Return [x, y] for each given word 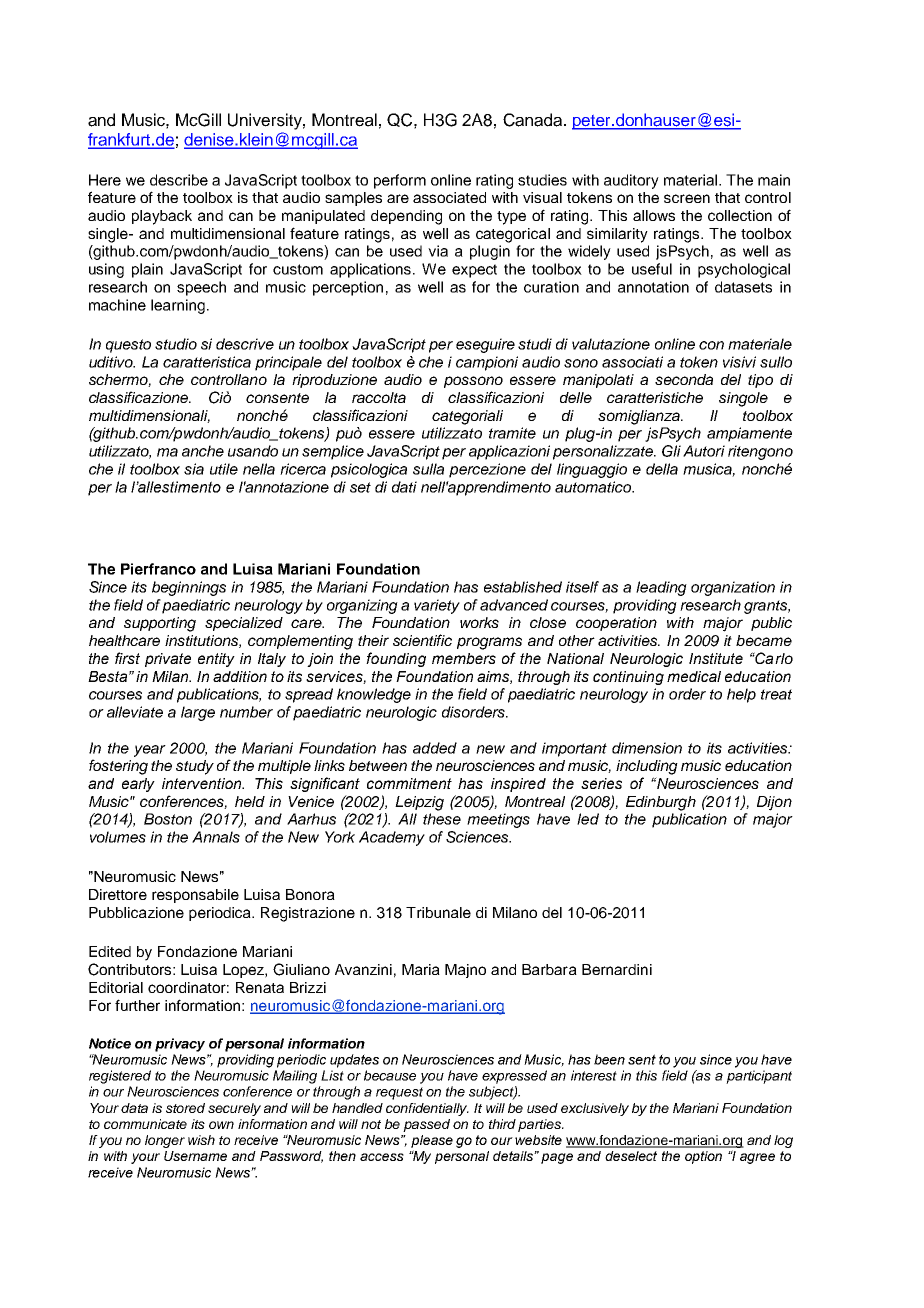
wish [201, 1140]
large [198, 713]
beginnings [189, 588]
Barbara [549, 969]
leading [661, 588]
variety [437, 606]
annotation [653, 287]
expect [474, 271]
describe [179, 180]
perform [400, 181]
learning [178, 306]
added [435, 748]
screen [687, 198]
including [647, 767]
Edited [110, 951]
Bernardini [617, 969]
